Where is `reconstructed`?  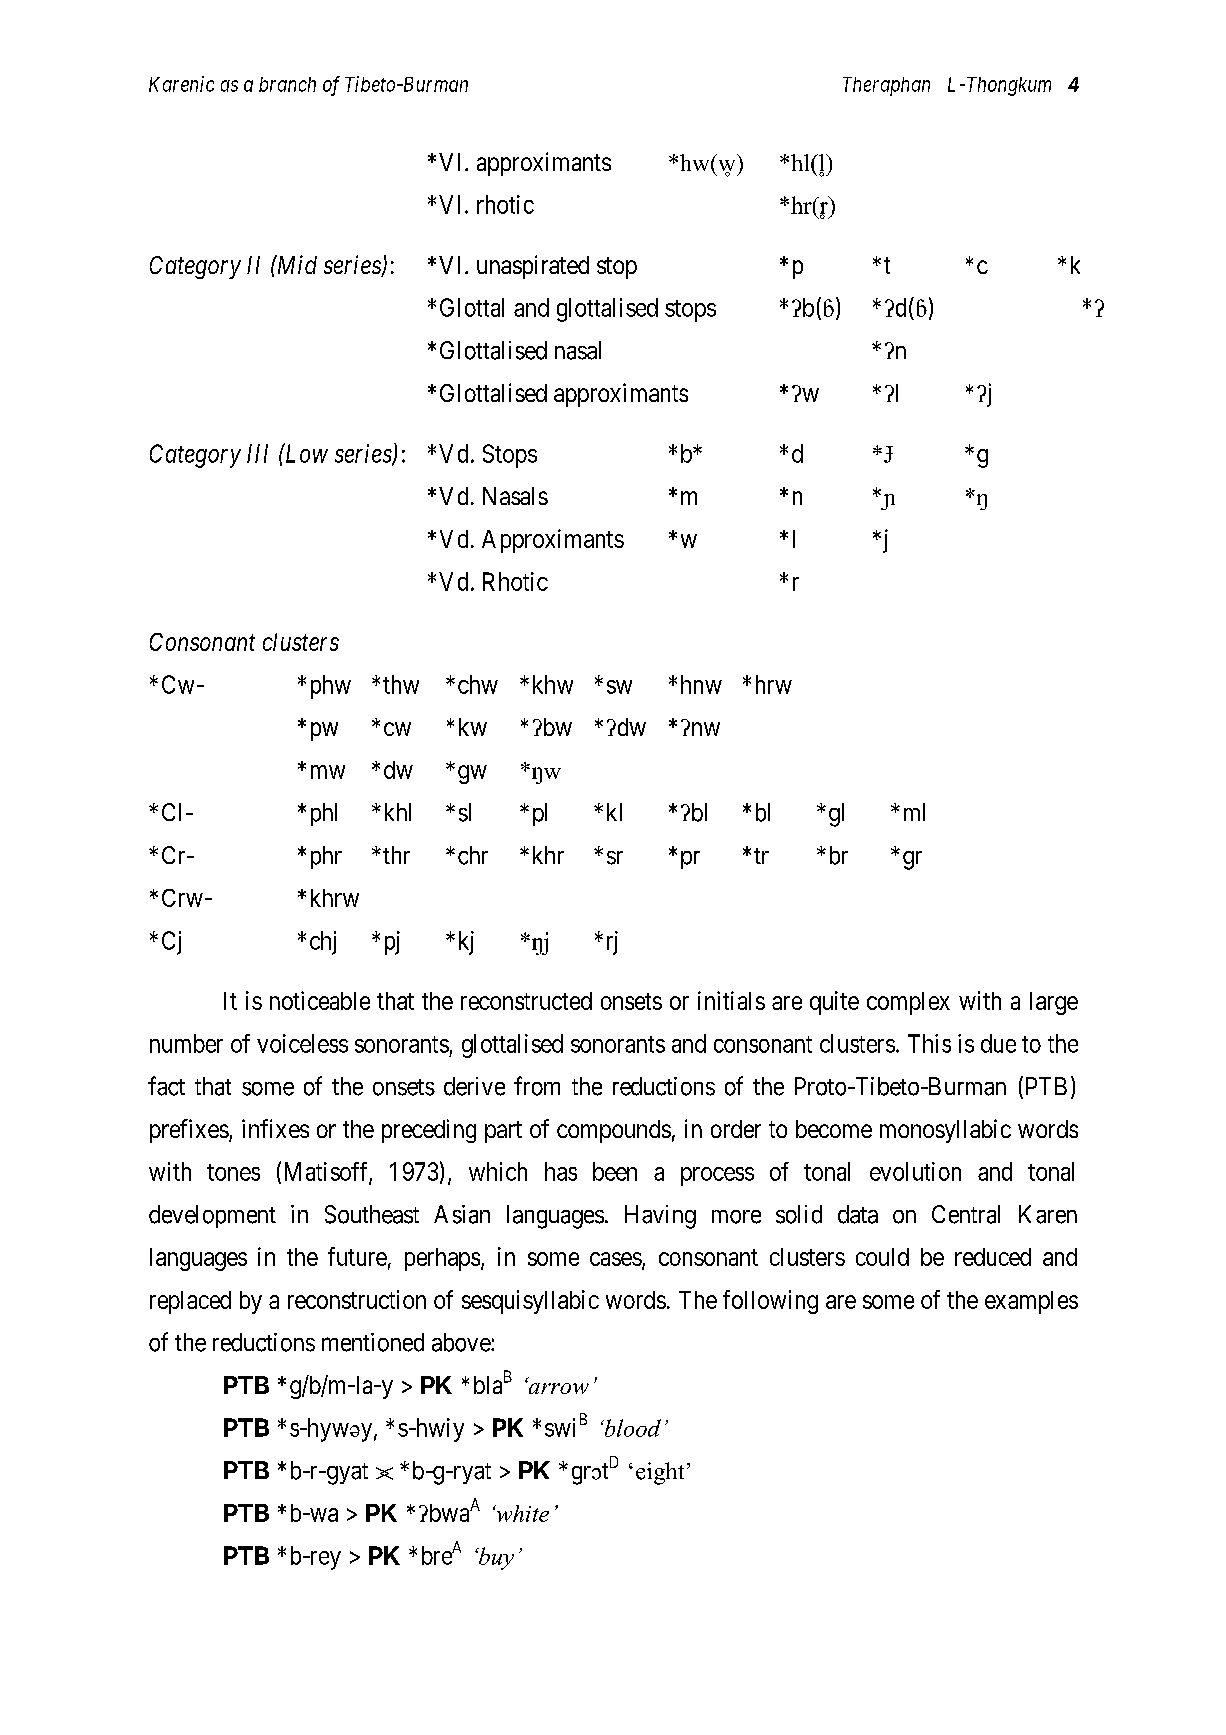 reconstructed is located at coordinates (526, 1001).
